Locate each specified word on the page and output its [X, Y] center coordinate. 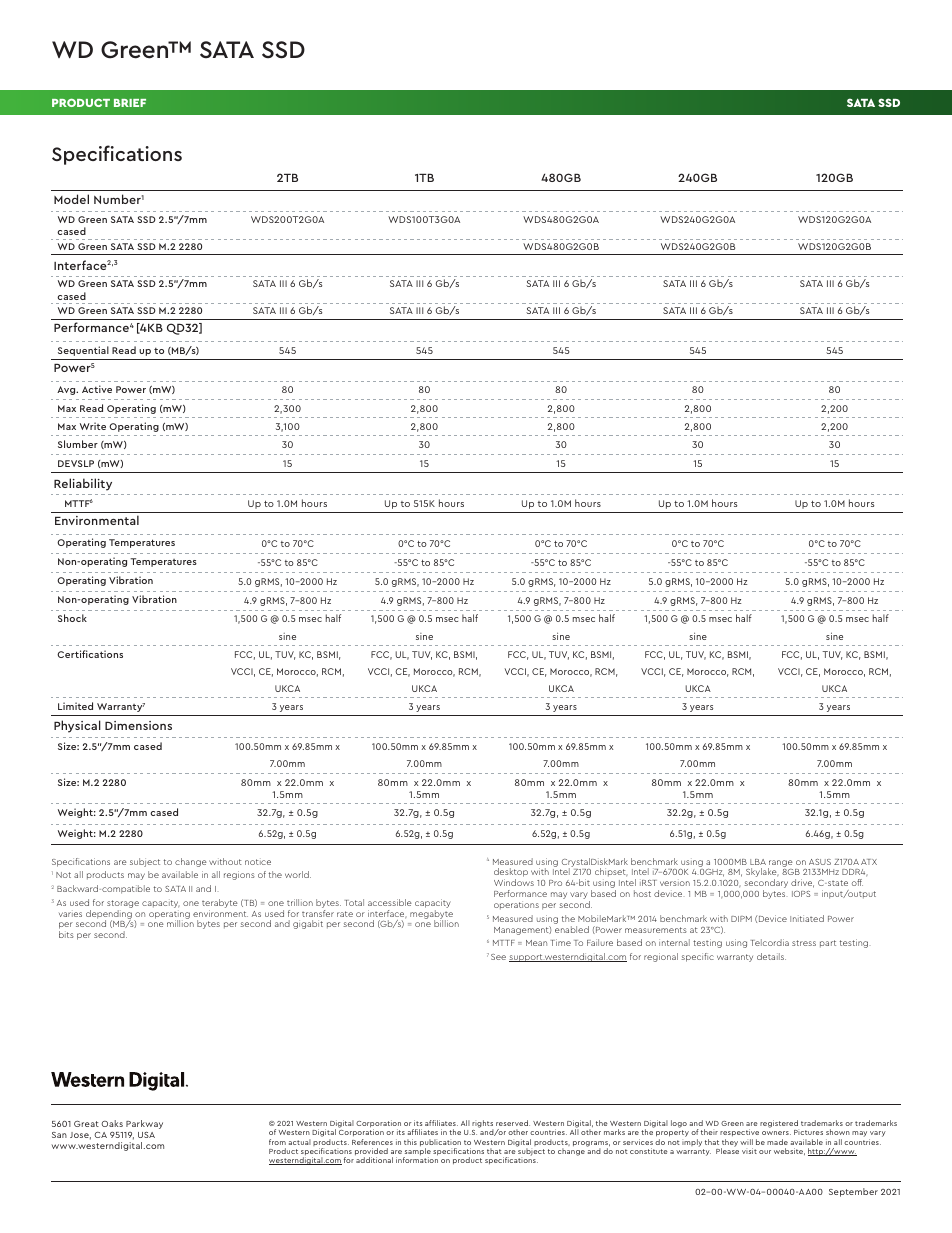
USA [146, 1135]
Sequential [83, 351]
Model [71, 199]
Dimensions [138, 725]
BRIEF [130, 103]
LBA [758, 862]
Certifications [90, 654]
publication [440, 1144]
